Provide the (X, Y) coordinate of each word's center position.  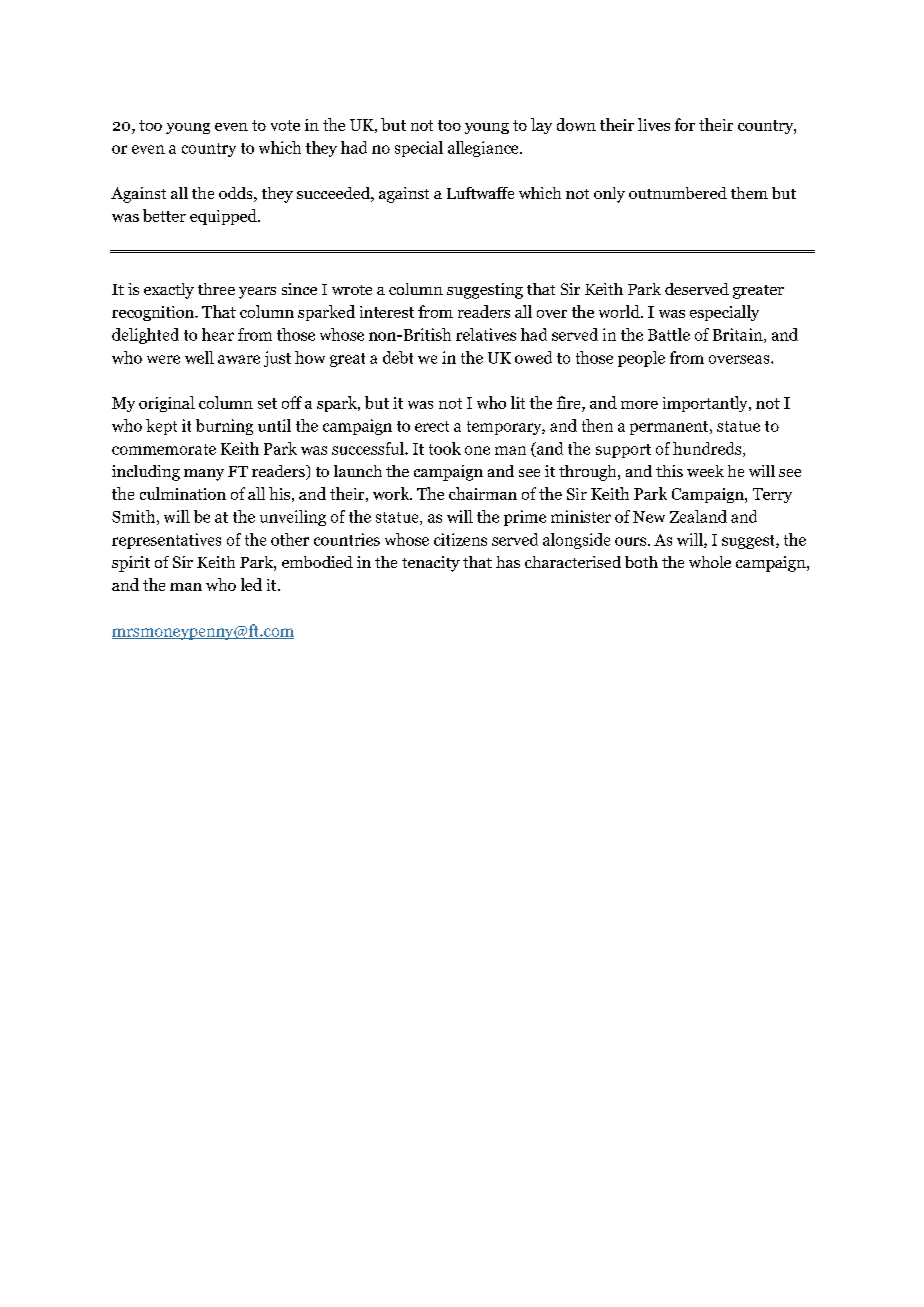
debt (398, 357)
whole (710, 562)
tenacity (431, 564)
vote (285, 125)
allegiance (484, 149)
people (641, 359)
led (251, 584)
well (199, 357)
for (685, 124)
